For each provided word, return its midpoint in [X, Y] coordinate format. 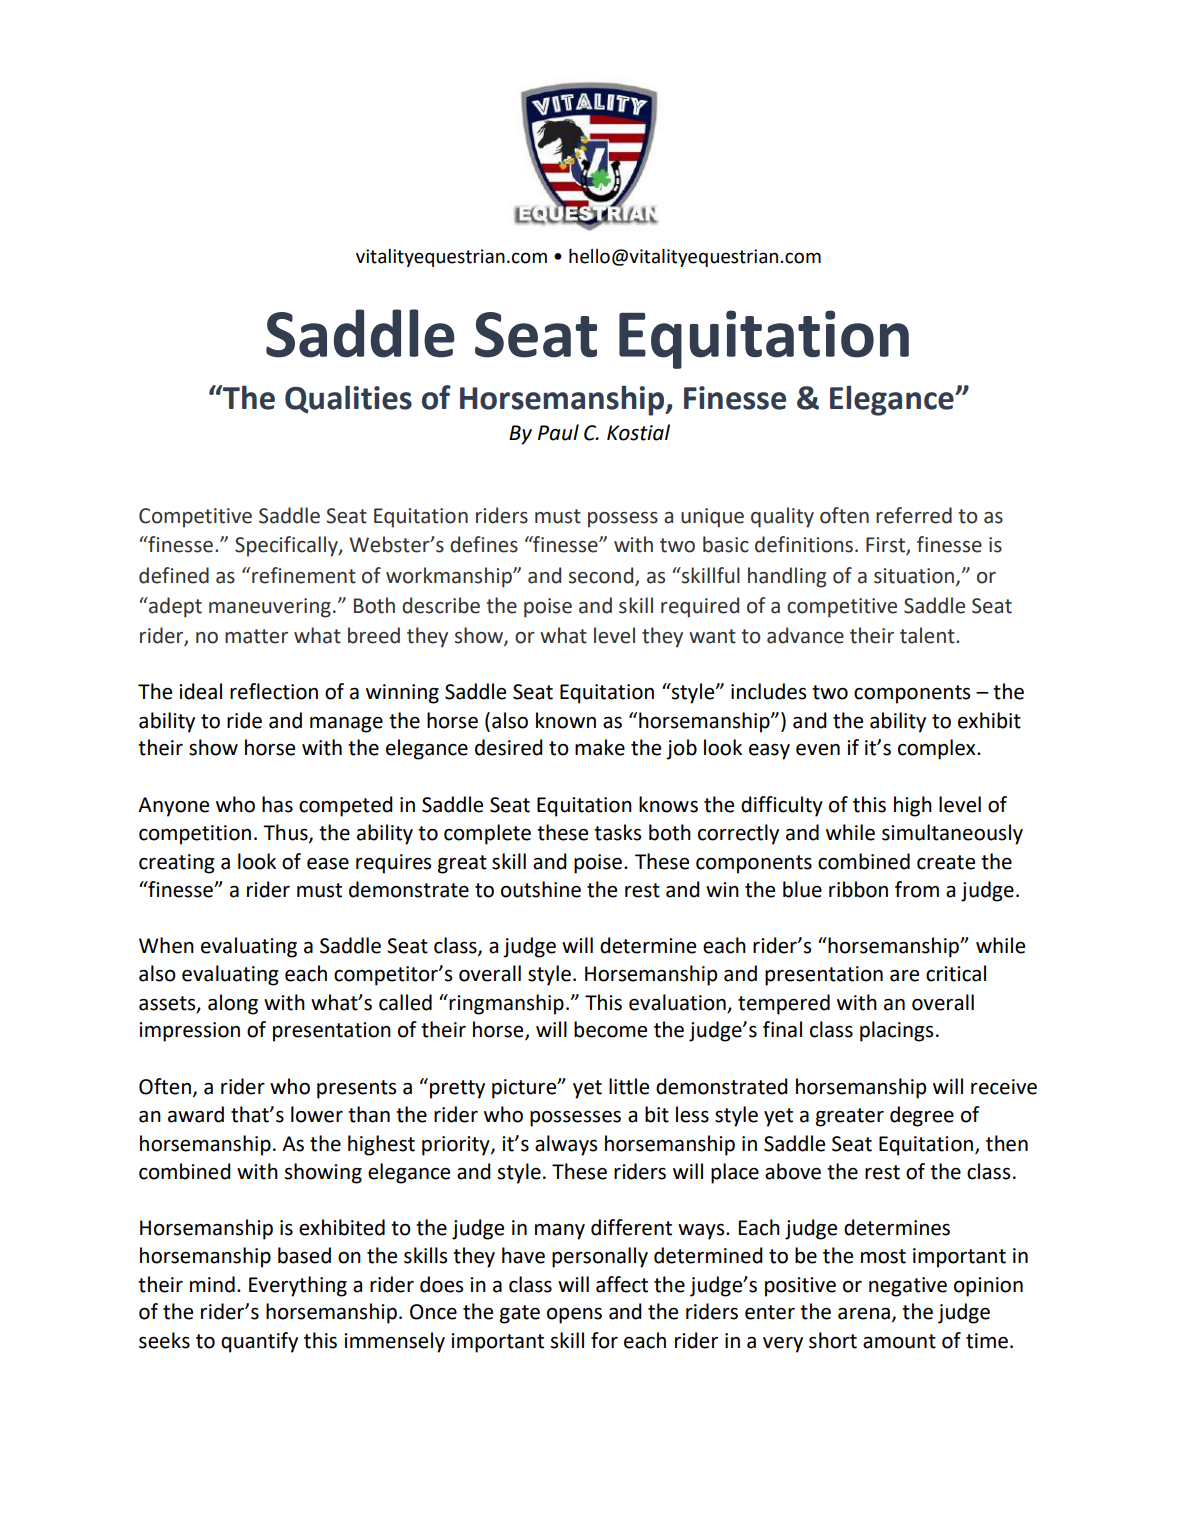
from [917, 889]
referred [914, 515]
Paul [558, 432]
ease [328, 864]
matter [256, 636]
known [566, 720]
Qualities [348, 399]
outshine [541, 889]
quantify [259, 1342]
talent [928, 635]
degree [922, 1116]
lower [317, 1114]
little [629, 1086]
